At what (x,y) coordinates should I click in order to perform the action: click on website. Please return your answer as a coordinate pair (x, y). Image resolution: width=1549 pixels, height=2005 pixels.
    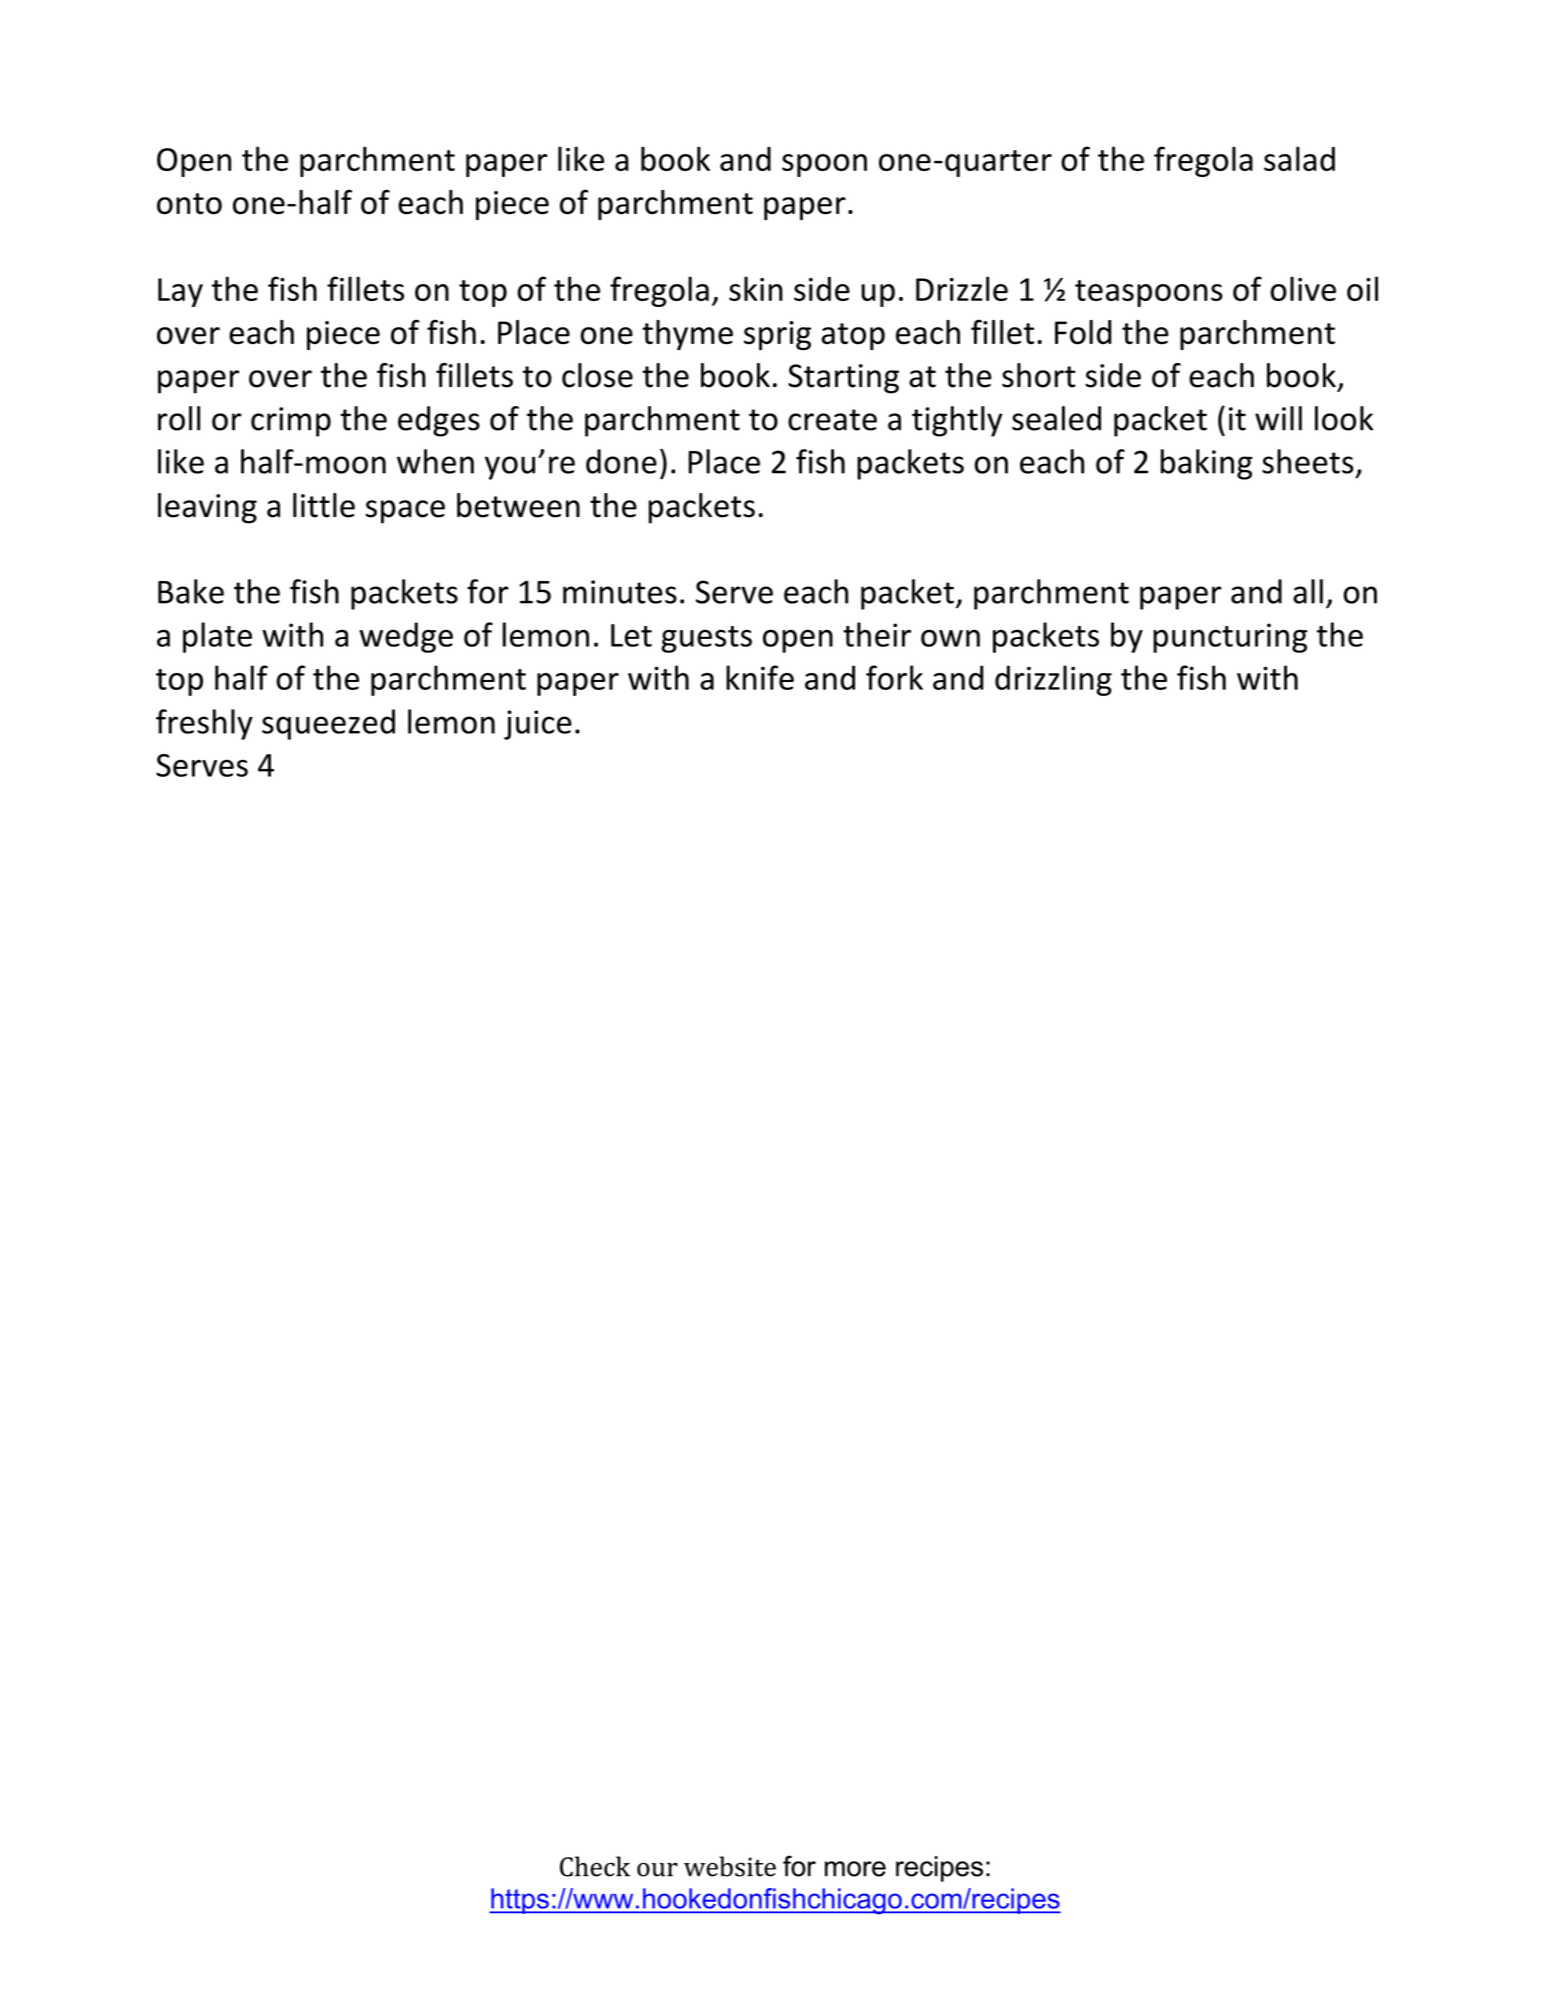
    Looking at the image, I should click on (730, 1866).
